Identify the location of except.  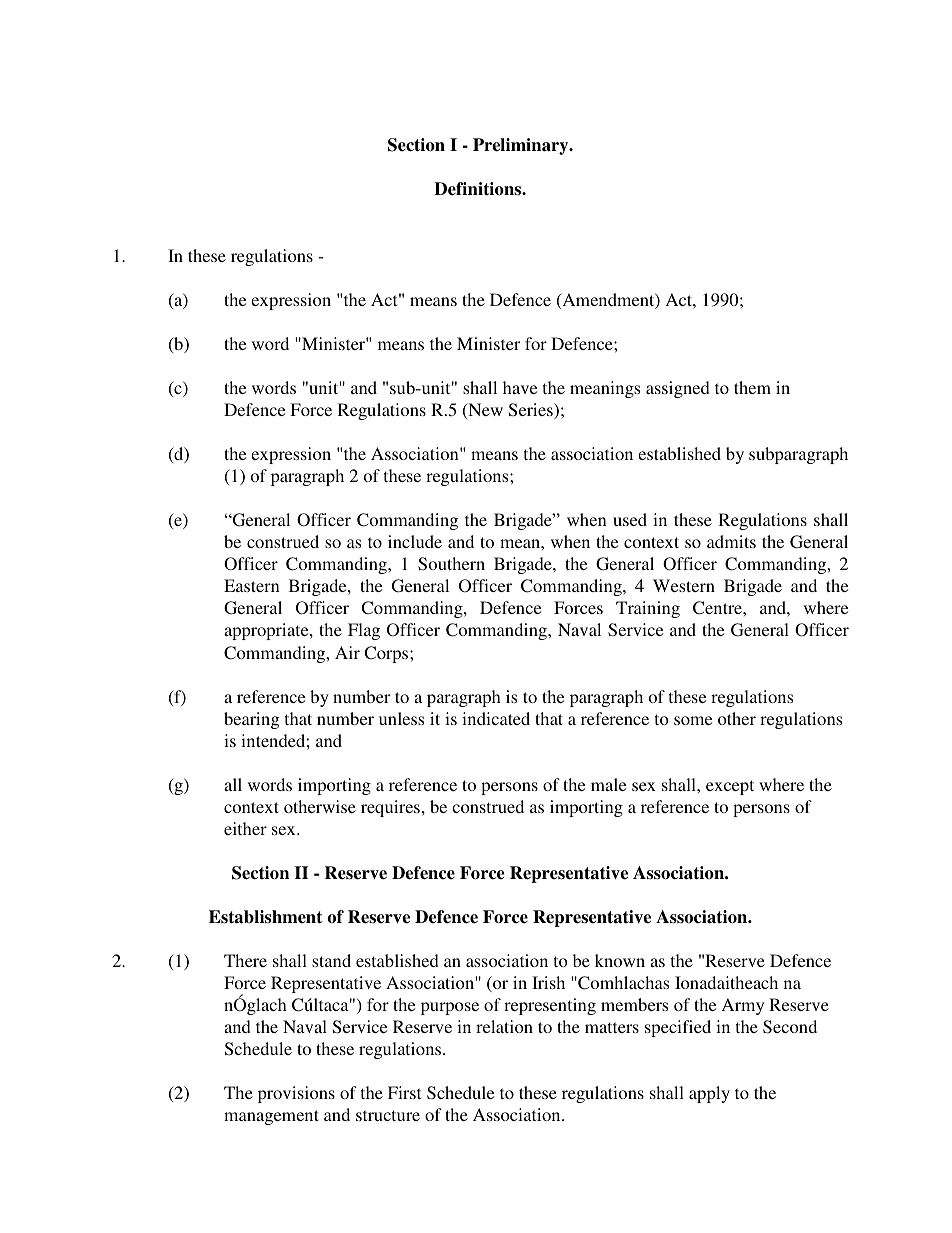
(730, 787).
